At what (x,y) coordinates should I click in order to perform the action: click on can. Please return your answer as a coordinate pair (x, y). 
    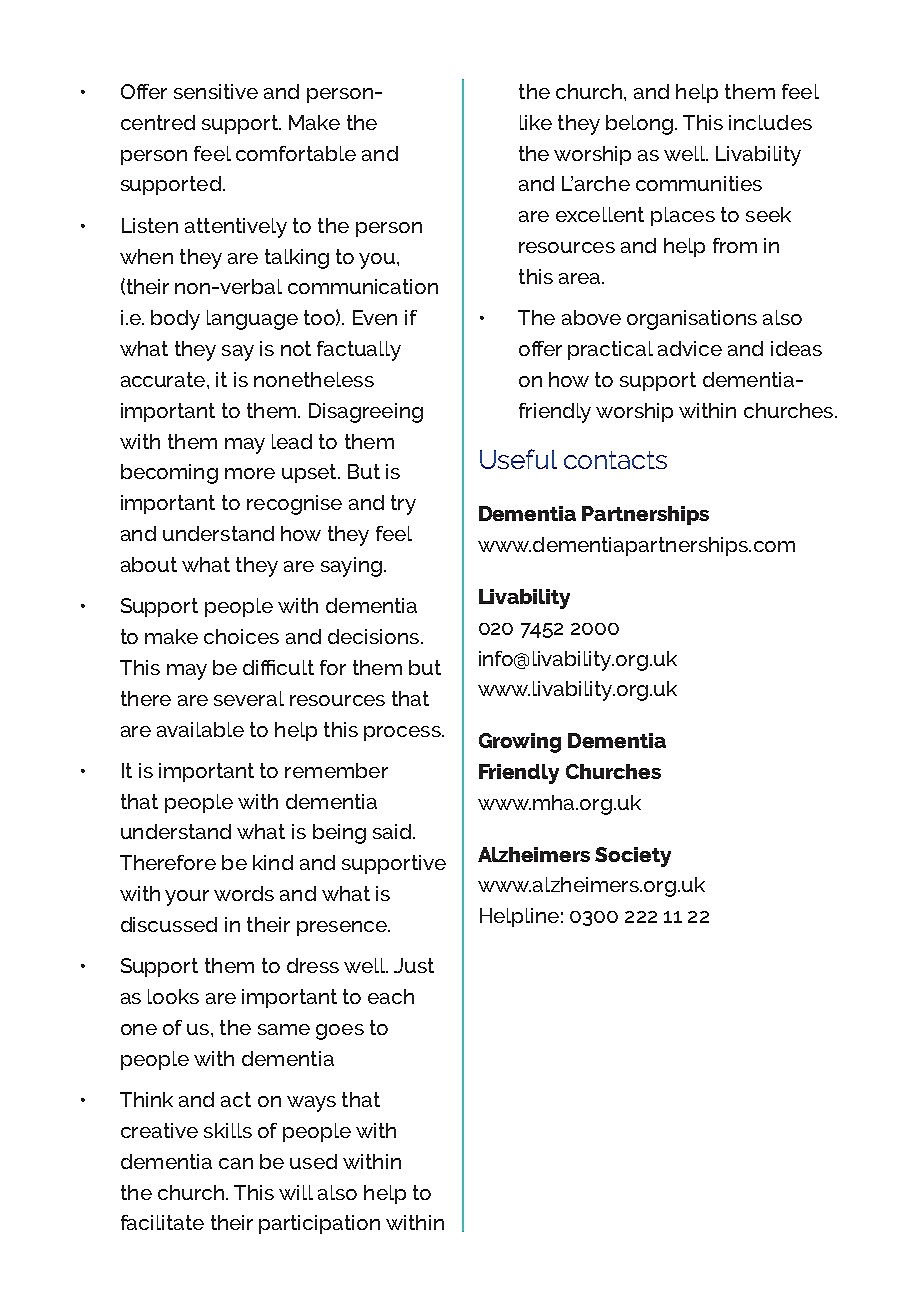
    Looking at the image, I should click on (236, 1163).
